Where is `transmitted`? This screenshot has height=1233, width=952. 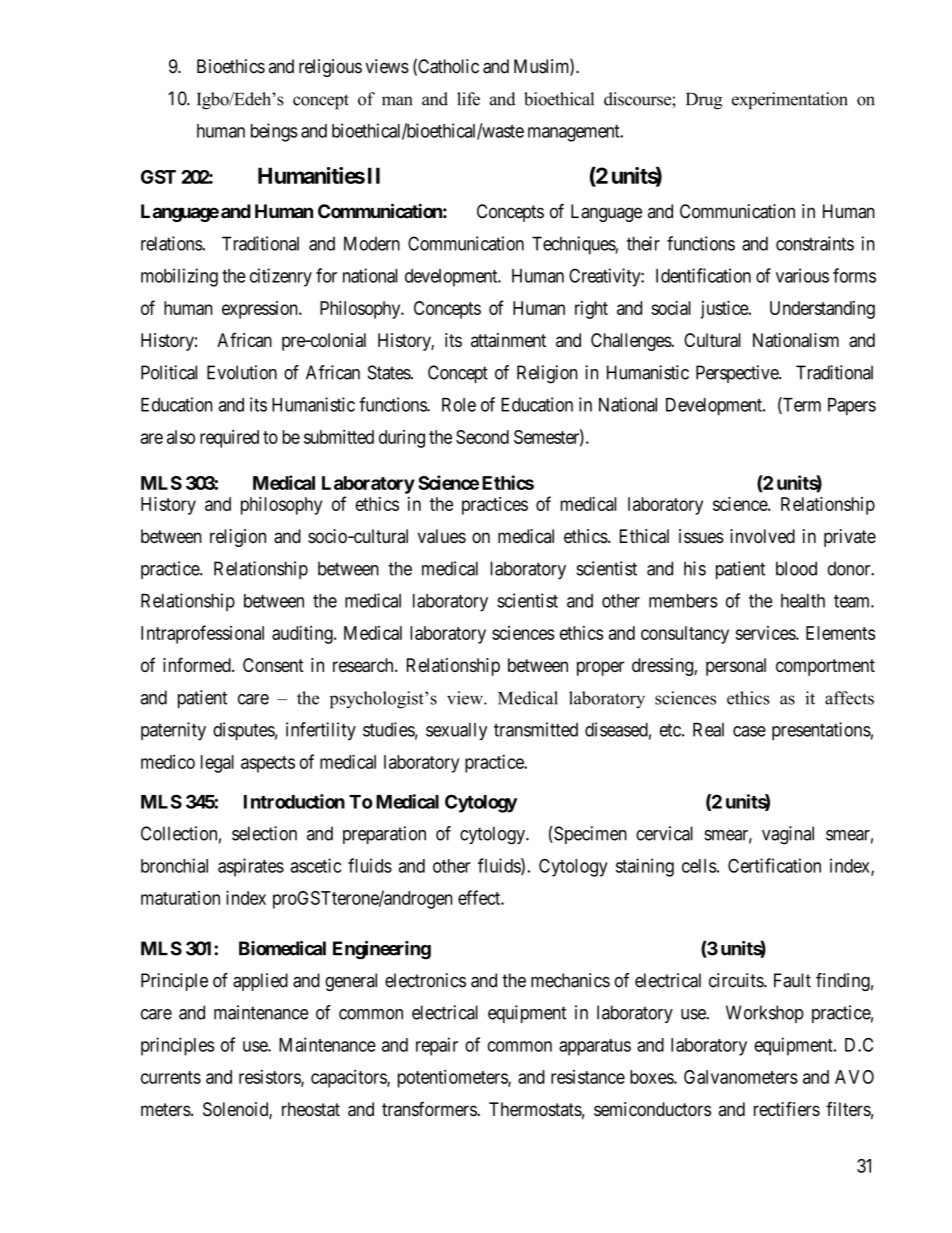
transmitted is located at coordinates (536, 729).
